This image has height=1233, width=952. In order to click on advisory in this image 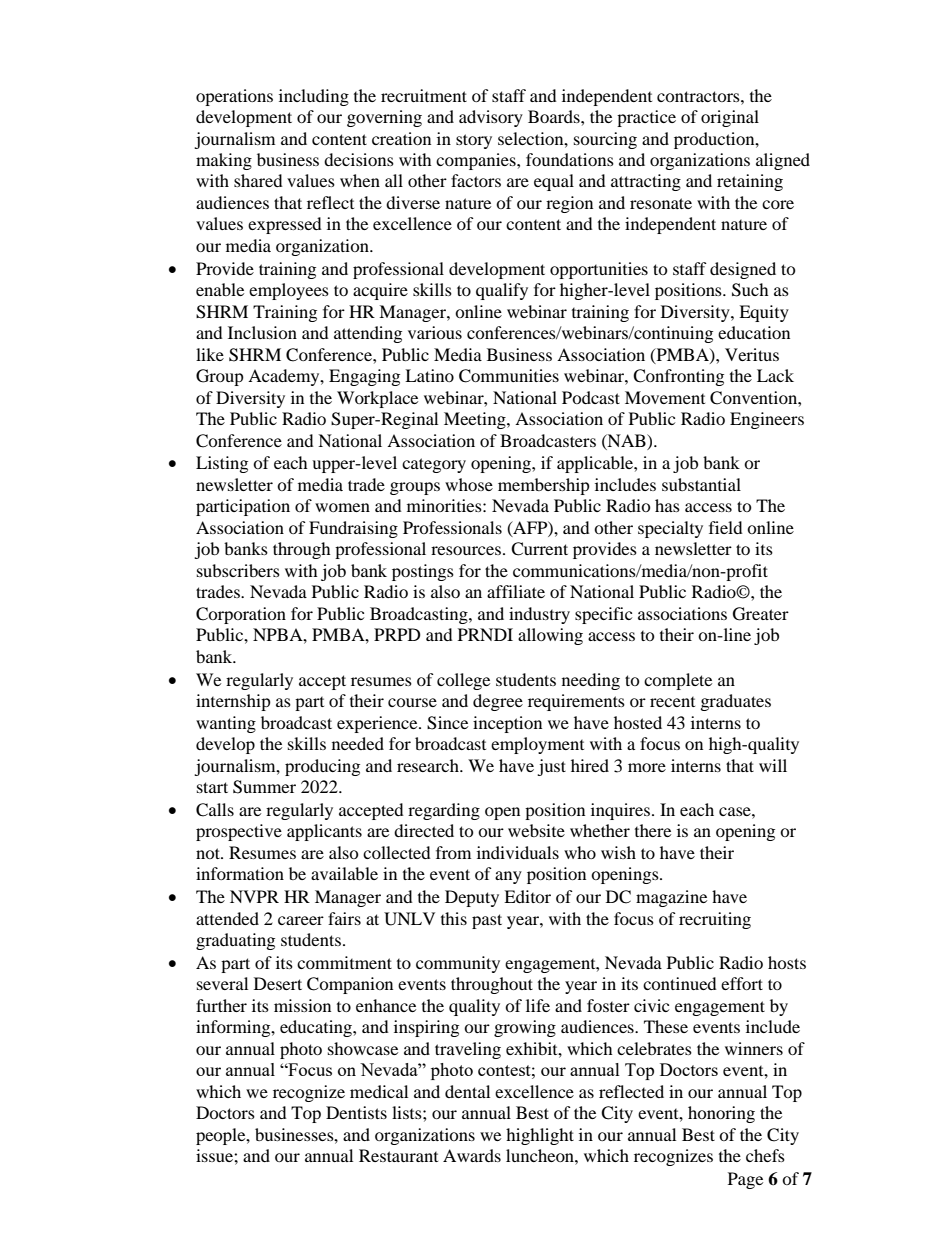, I will do `click(491, 118)`.
